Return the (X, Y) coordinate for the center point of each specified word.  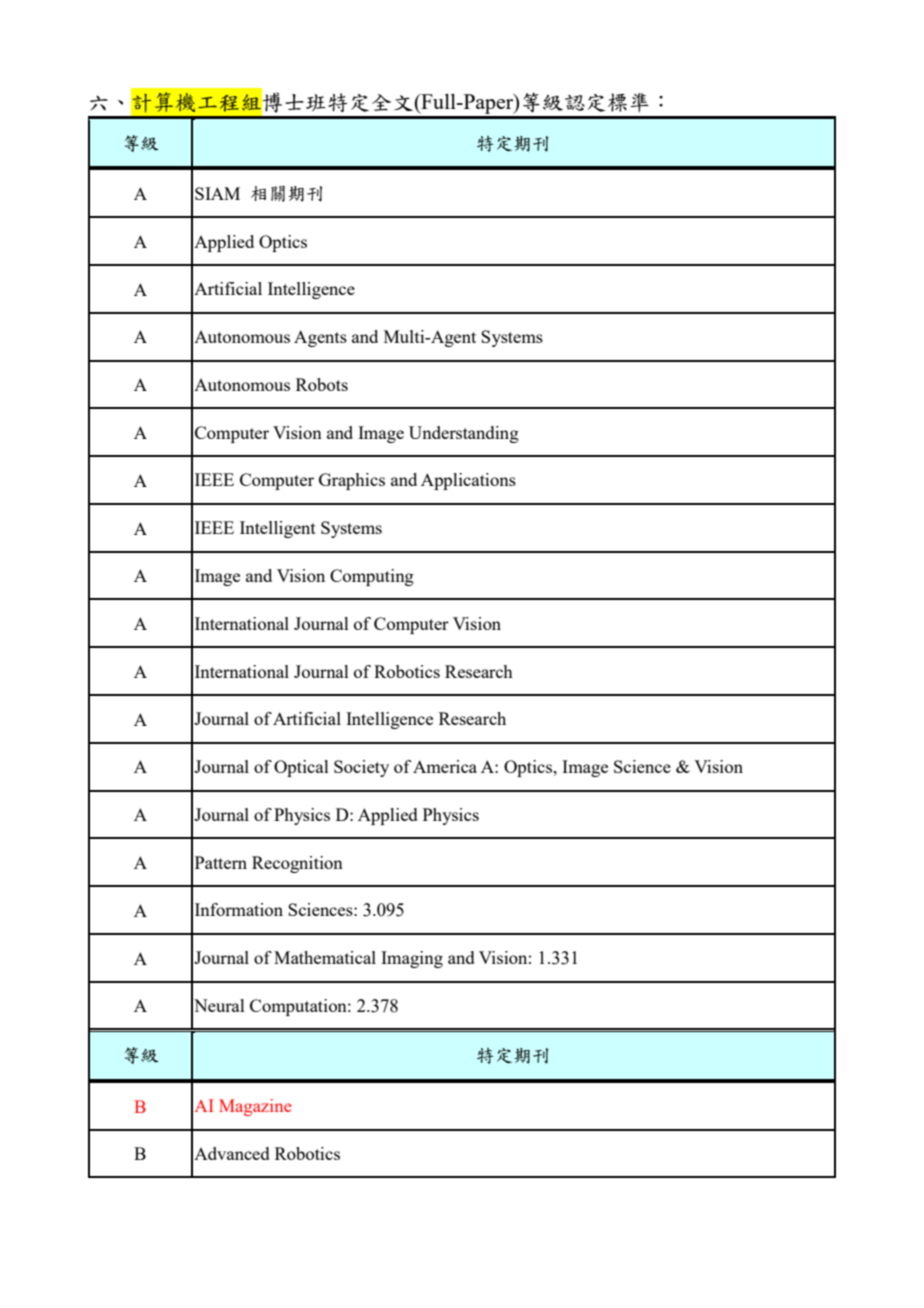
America (445, 766)
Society (361, 768)
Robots (322, 384)
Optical (301, 768)
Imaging (412, 959)
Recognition (297, 864)
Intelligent (278, 529)
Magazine (255, 1107)
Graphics (352, 481)
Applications (468, 481)
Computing (372, 577)
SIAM (217, 193)
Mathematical (325, 957)
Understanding (464, 434)
